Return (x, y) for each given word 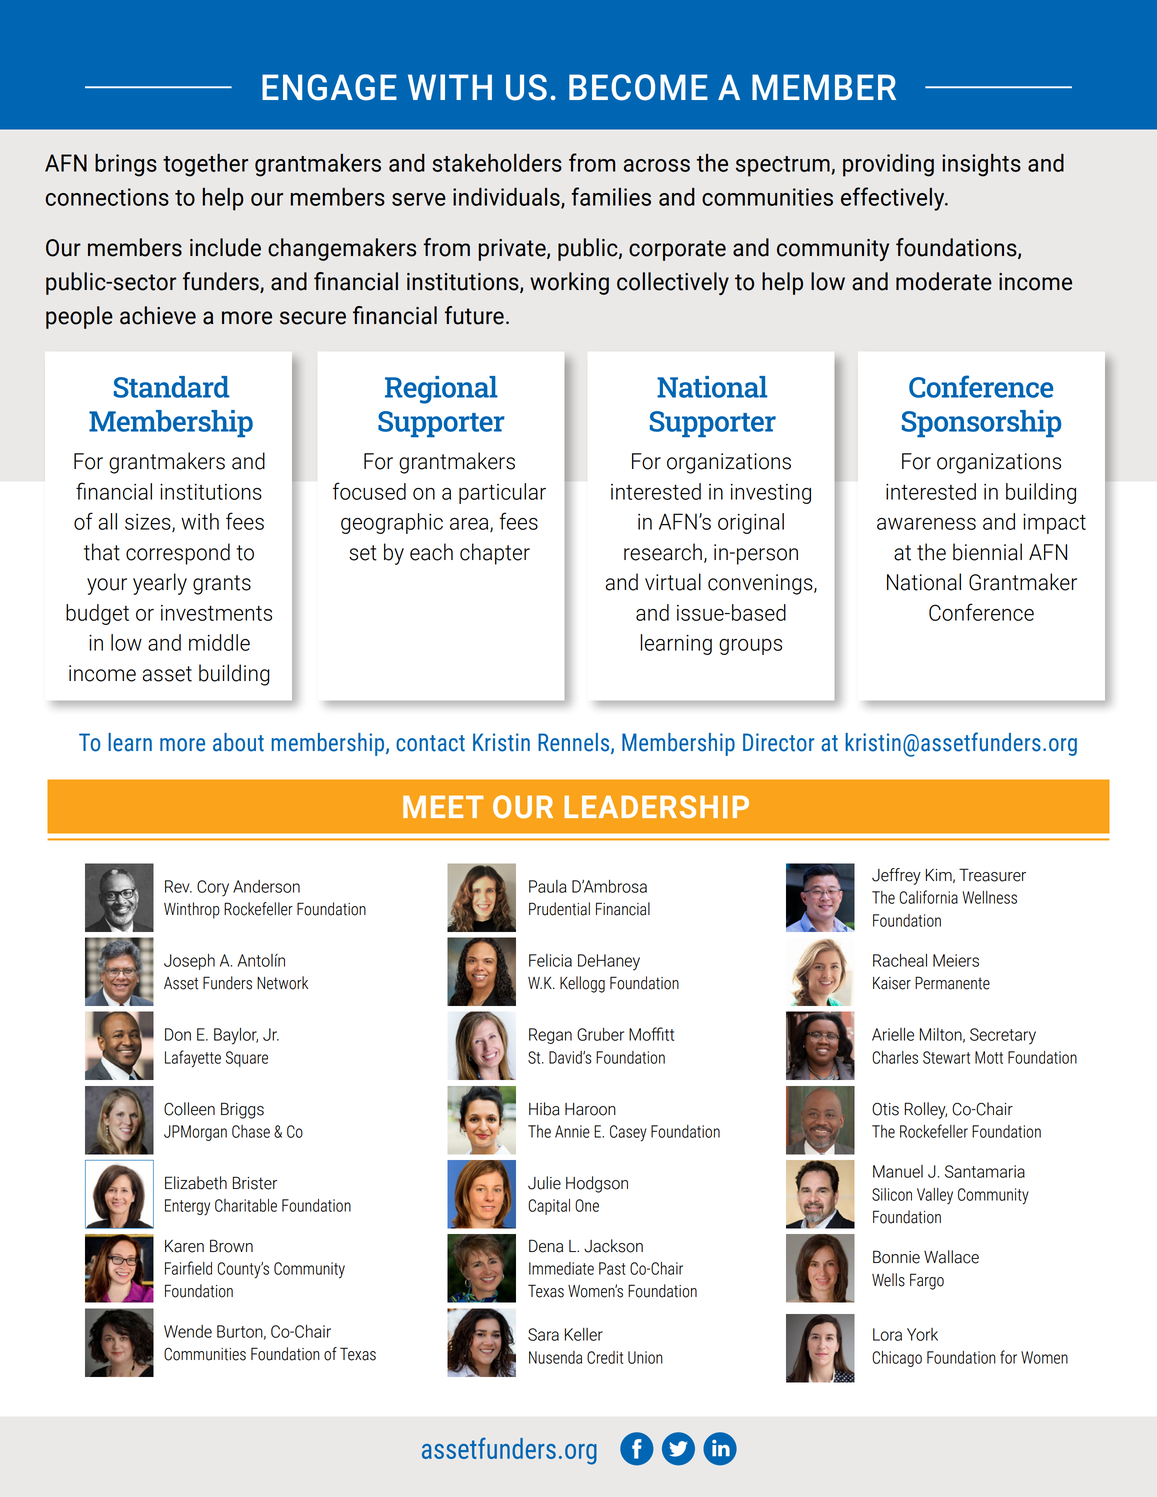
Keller (584, 1334)
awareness (926, 524)
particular (502, 493)
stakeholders (497, 163)
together (205, 165)
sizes (149, 523)
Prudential (559, 909)
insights (981, 165)
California (928, 897)
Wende (188, 1331)
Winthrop (192, 910)
